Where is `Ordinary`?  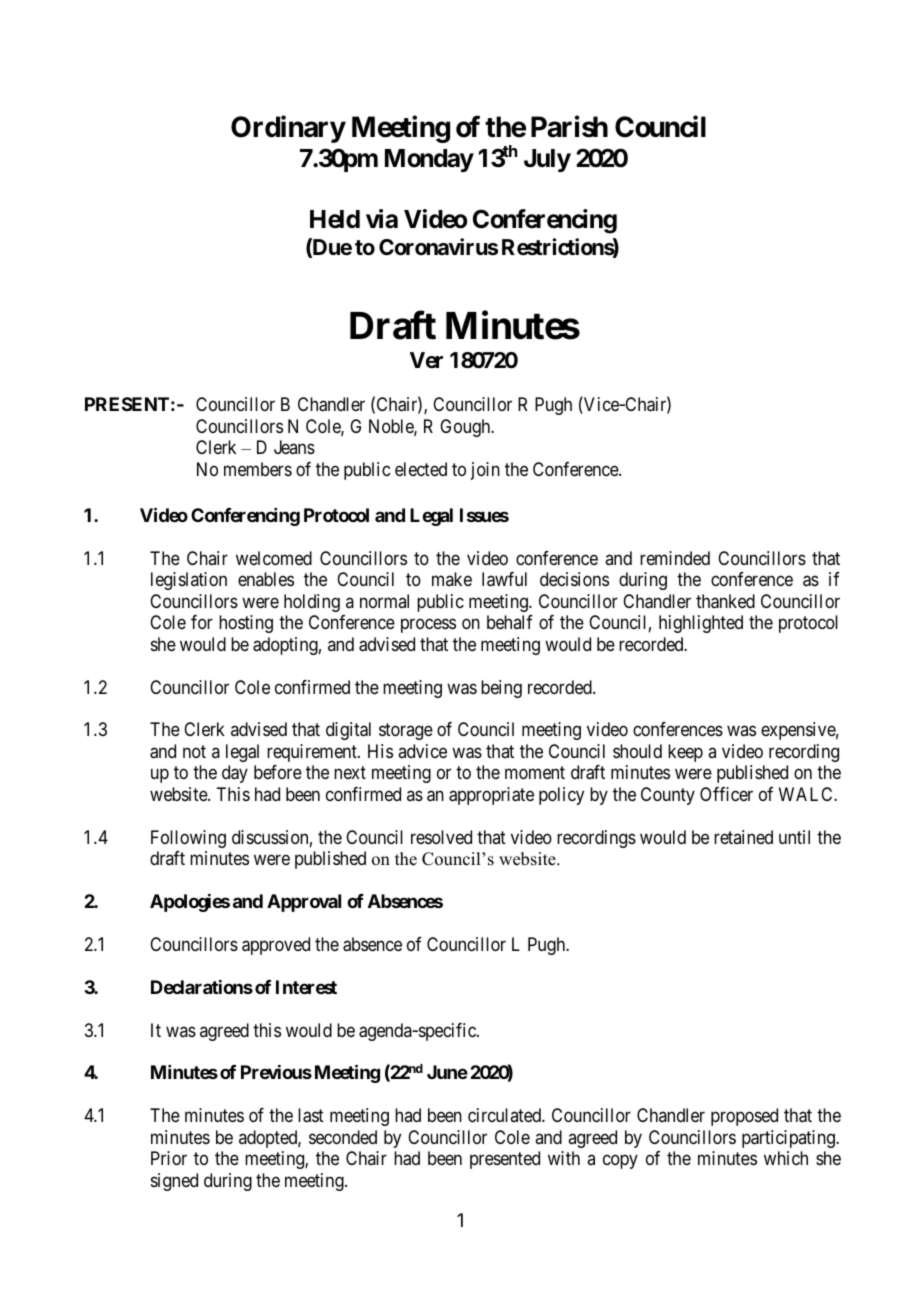 Ordinary is located at coordinates (288, 129).
